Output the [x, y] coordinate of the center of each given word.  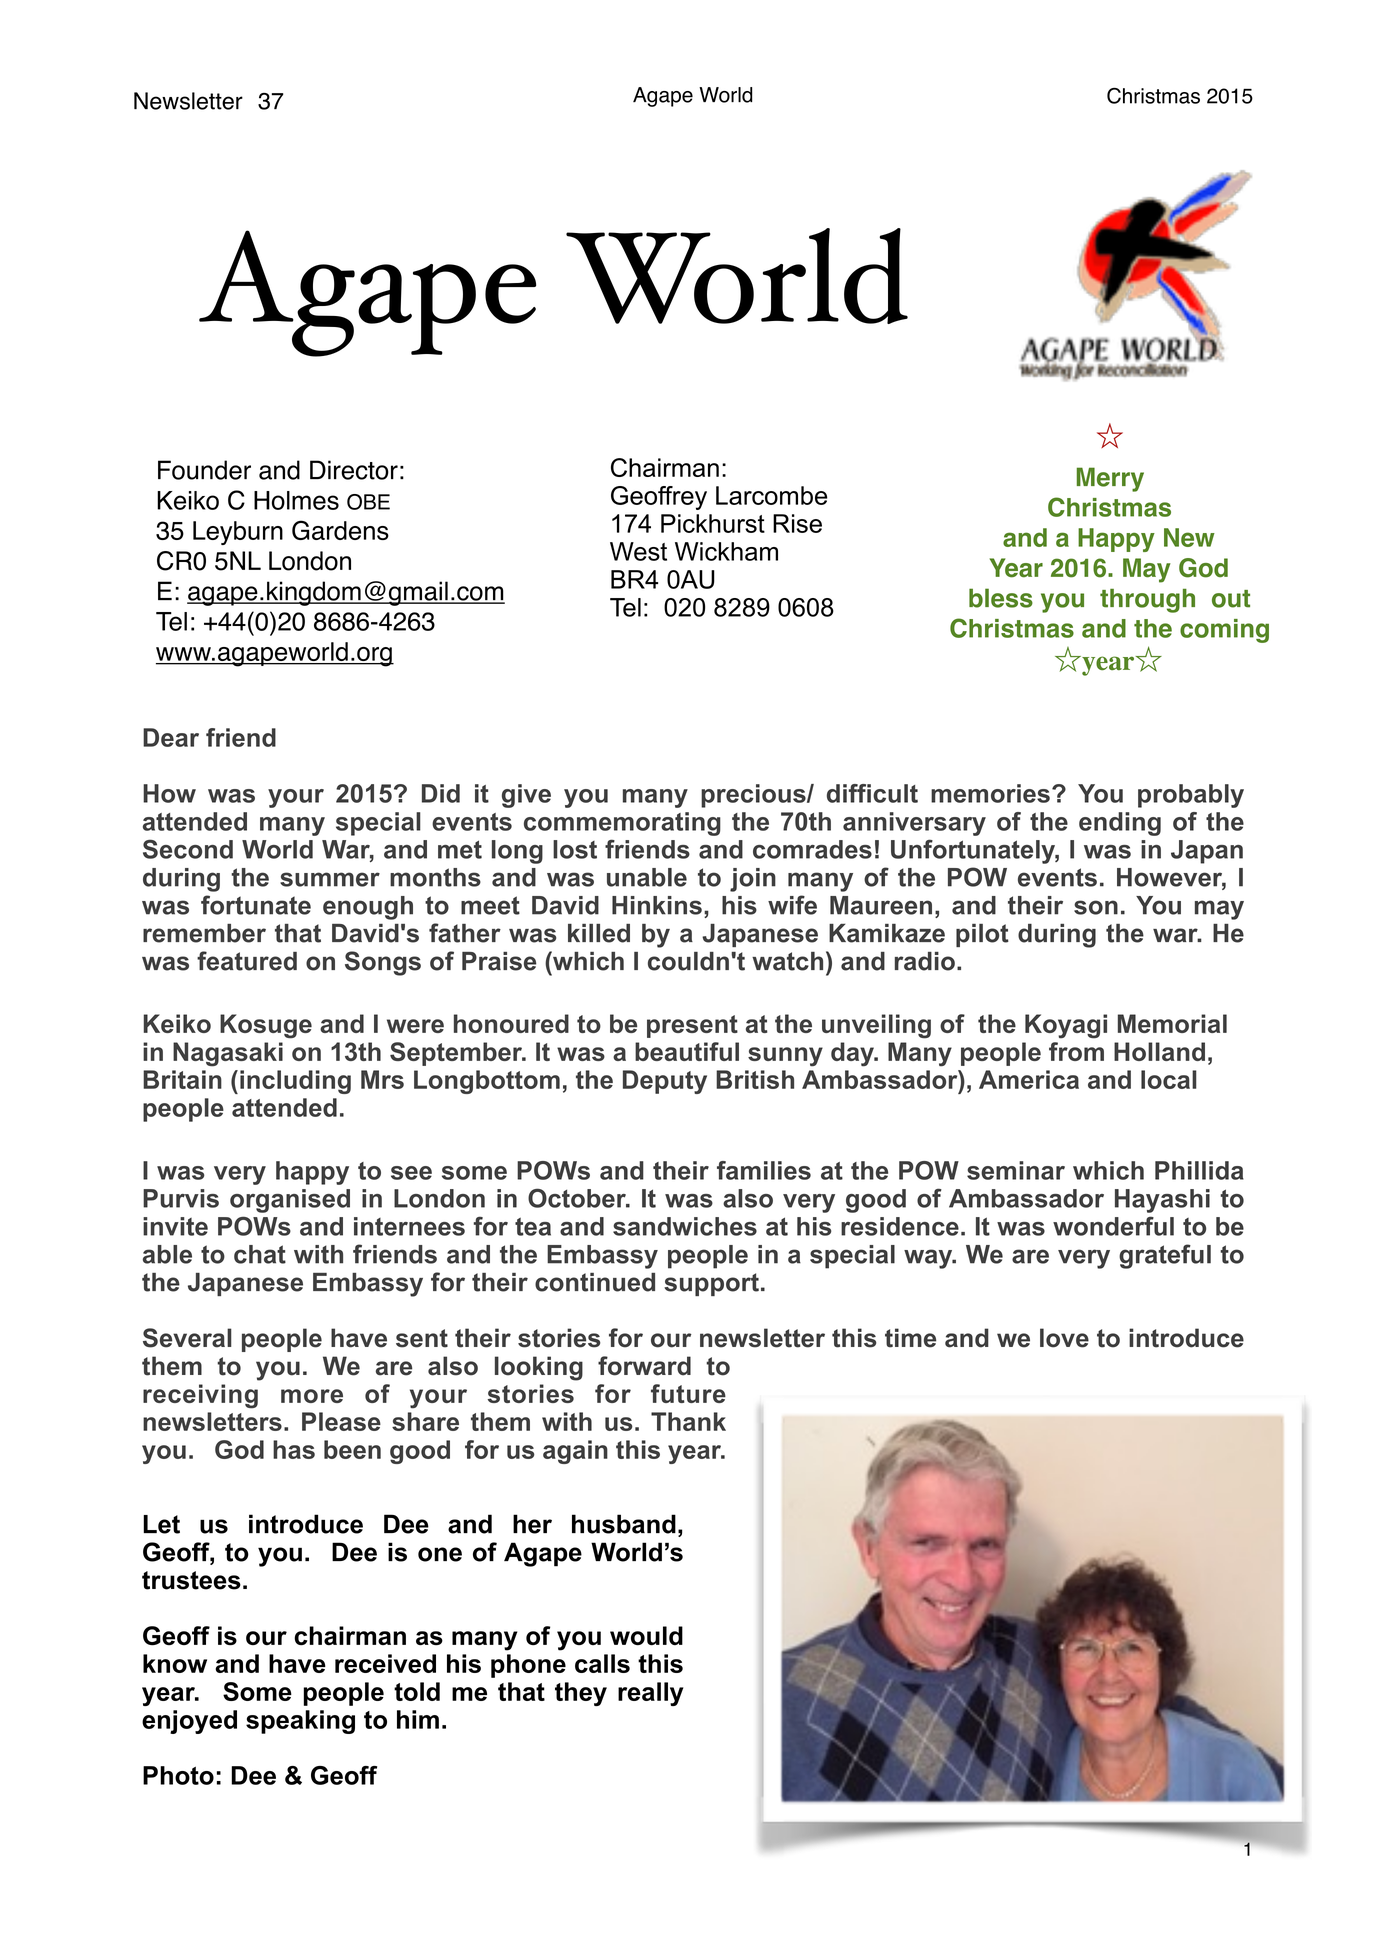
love [1064, 1338]
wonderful [1113, 1226]
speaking [300, 1722]
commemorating [622, 824]
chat [260, 1254]
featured [247, 961]
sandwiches [685, 1226]
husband [624, 1524]
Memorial [1172, 1023]
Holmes [296, 500]
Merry [1110, 479]
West [638, 551]
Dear [171, 737]
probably [1191, 796]
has [294, 1449]
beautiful [687, 1051]
